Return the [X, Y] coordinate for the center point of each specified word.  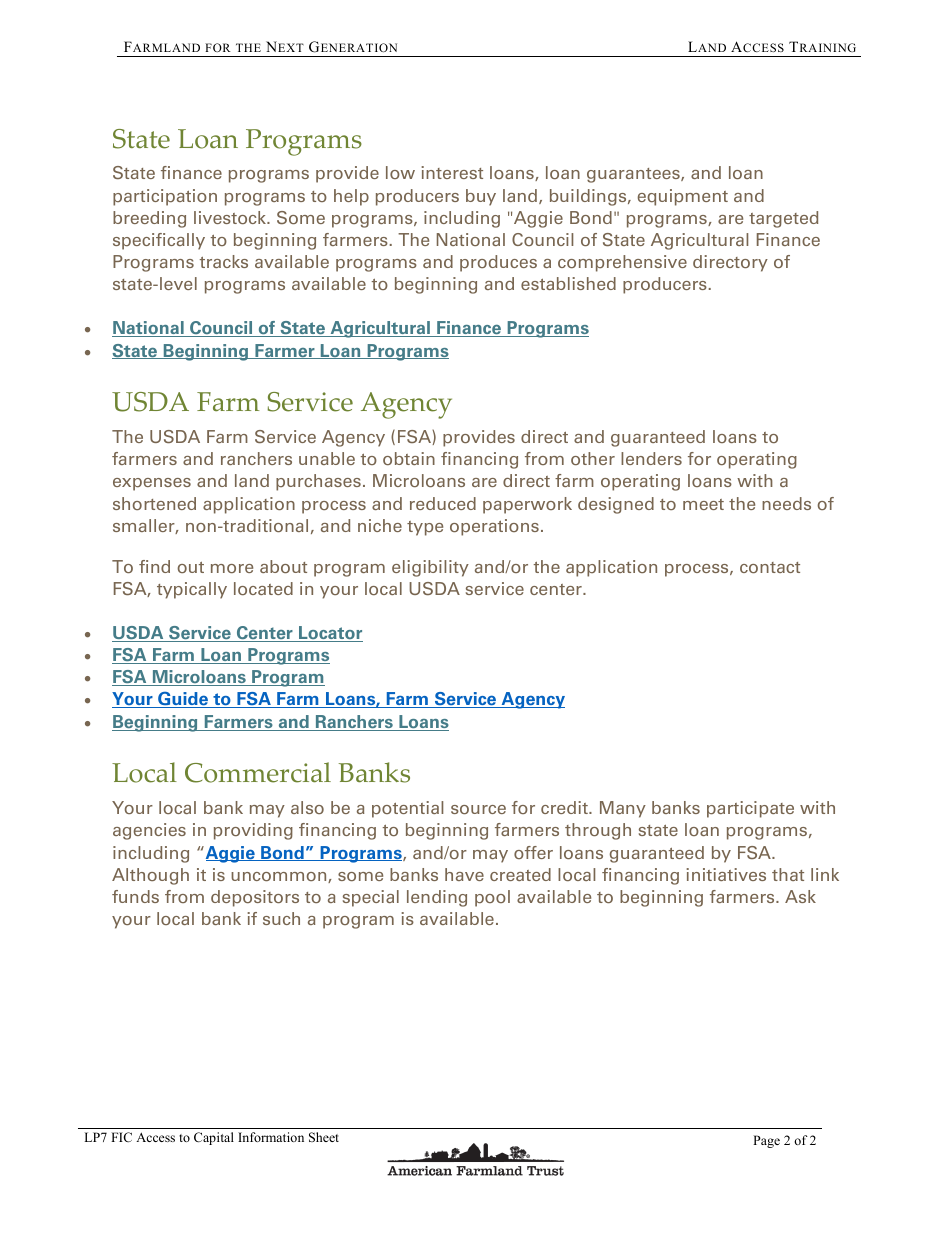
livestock [231, 217]
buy [481, 197]
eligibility [430, 568]
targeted [783, 219]
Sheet [324, 1137]
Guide [183, 700]
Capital [214, 1138]
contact [770, 567]
